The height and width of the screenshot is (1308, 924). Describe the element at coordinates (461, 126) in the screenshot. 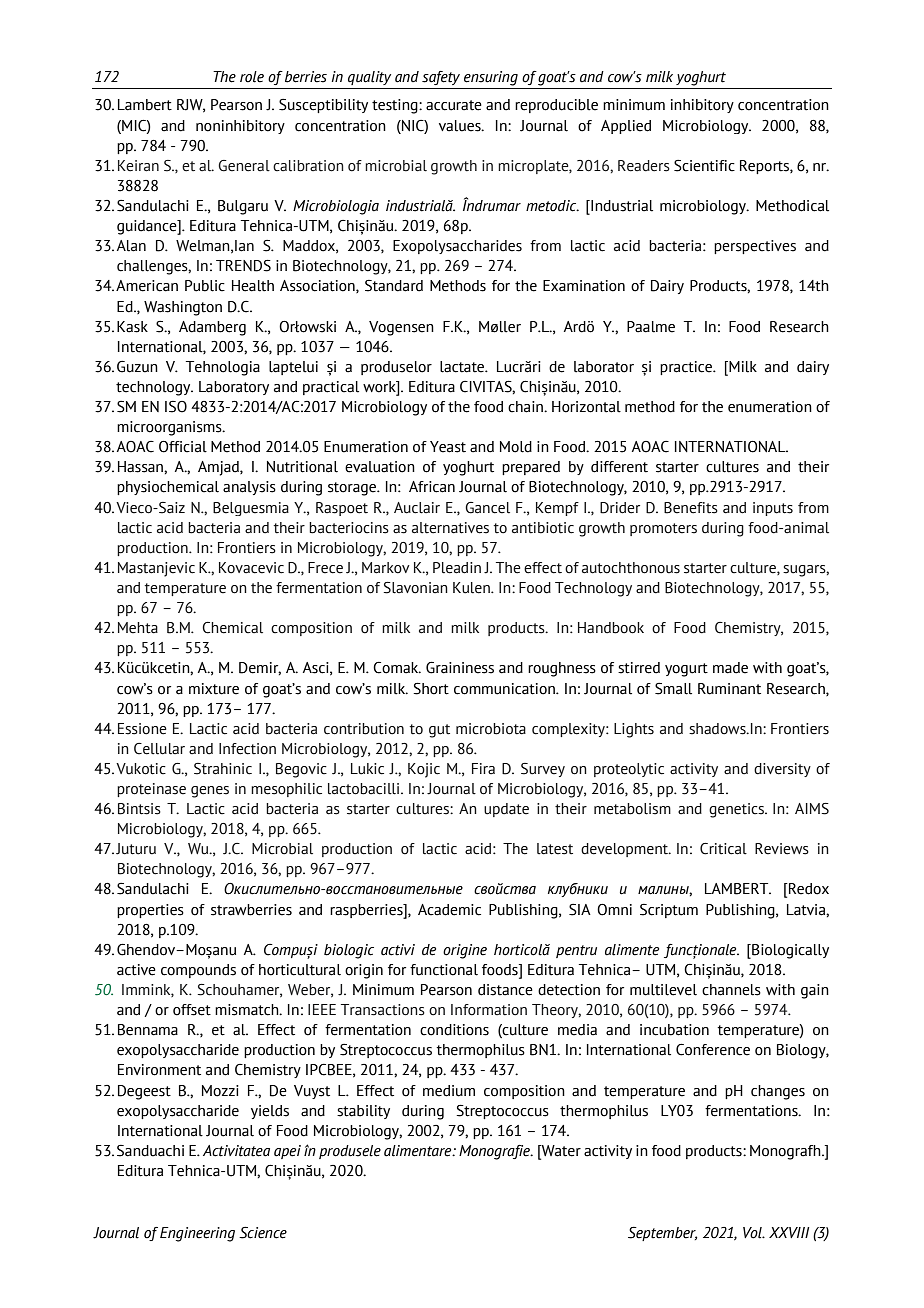

I see `values` at that location.
